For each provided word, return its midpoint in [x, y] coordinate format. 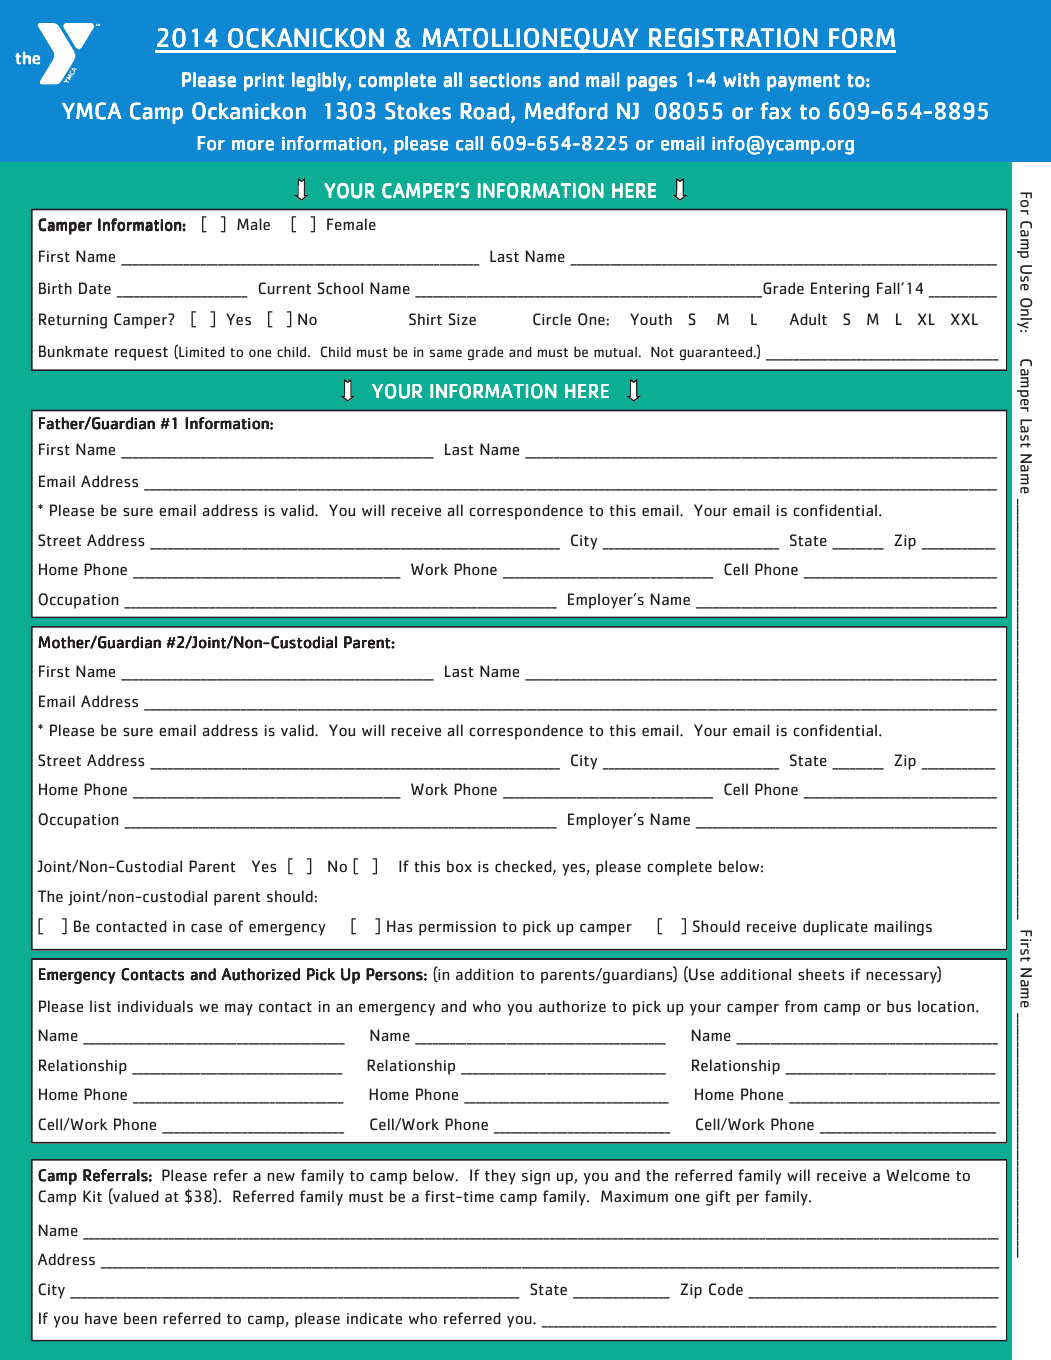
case [206, 928]
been [140, 1318]
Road [485, 111]
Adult [808, 319]
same [446, 353]
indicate [374, 1318]
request [141, 354]
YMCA [92, 111]
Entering [840, 290]
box [459, 866]
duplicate [835, 928]
